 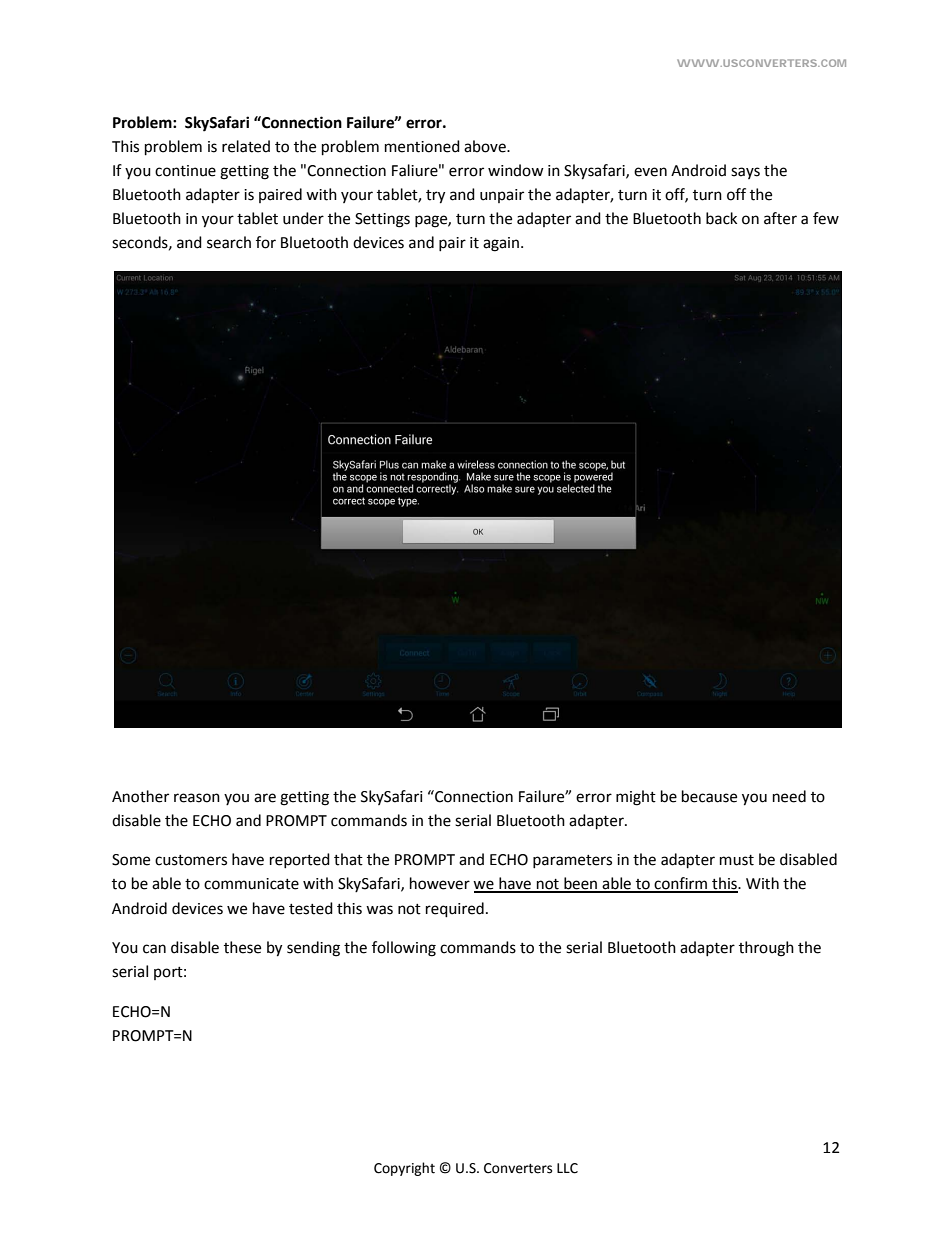 I want to click on search, so click(x=229, y=242).
